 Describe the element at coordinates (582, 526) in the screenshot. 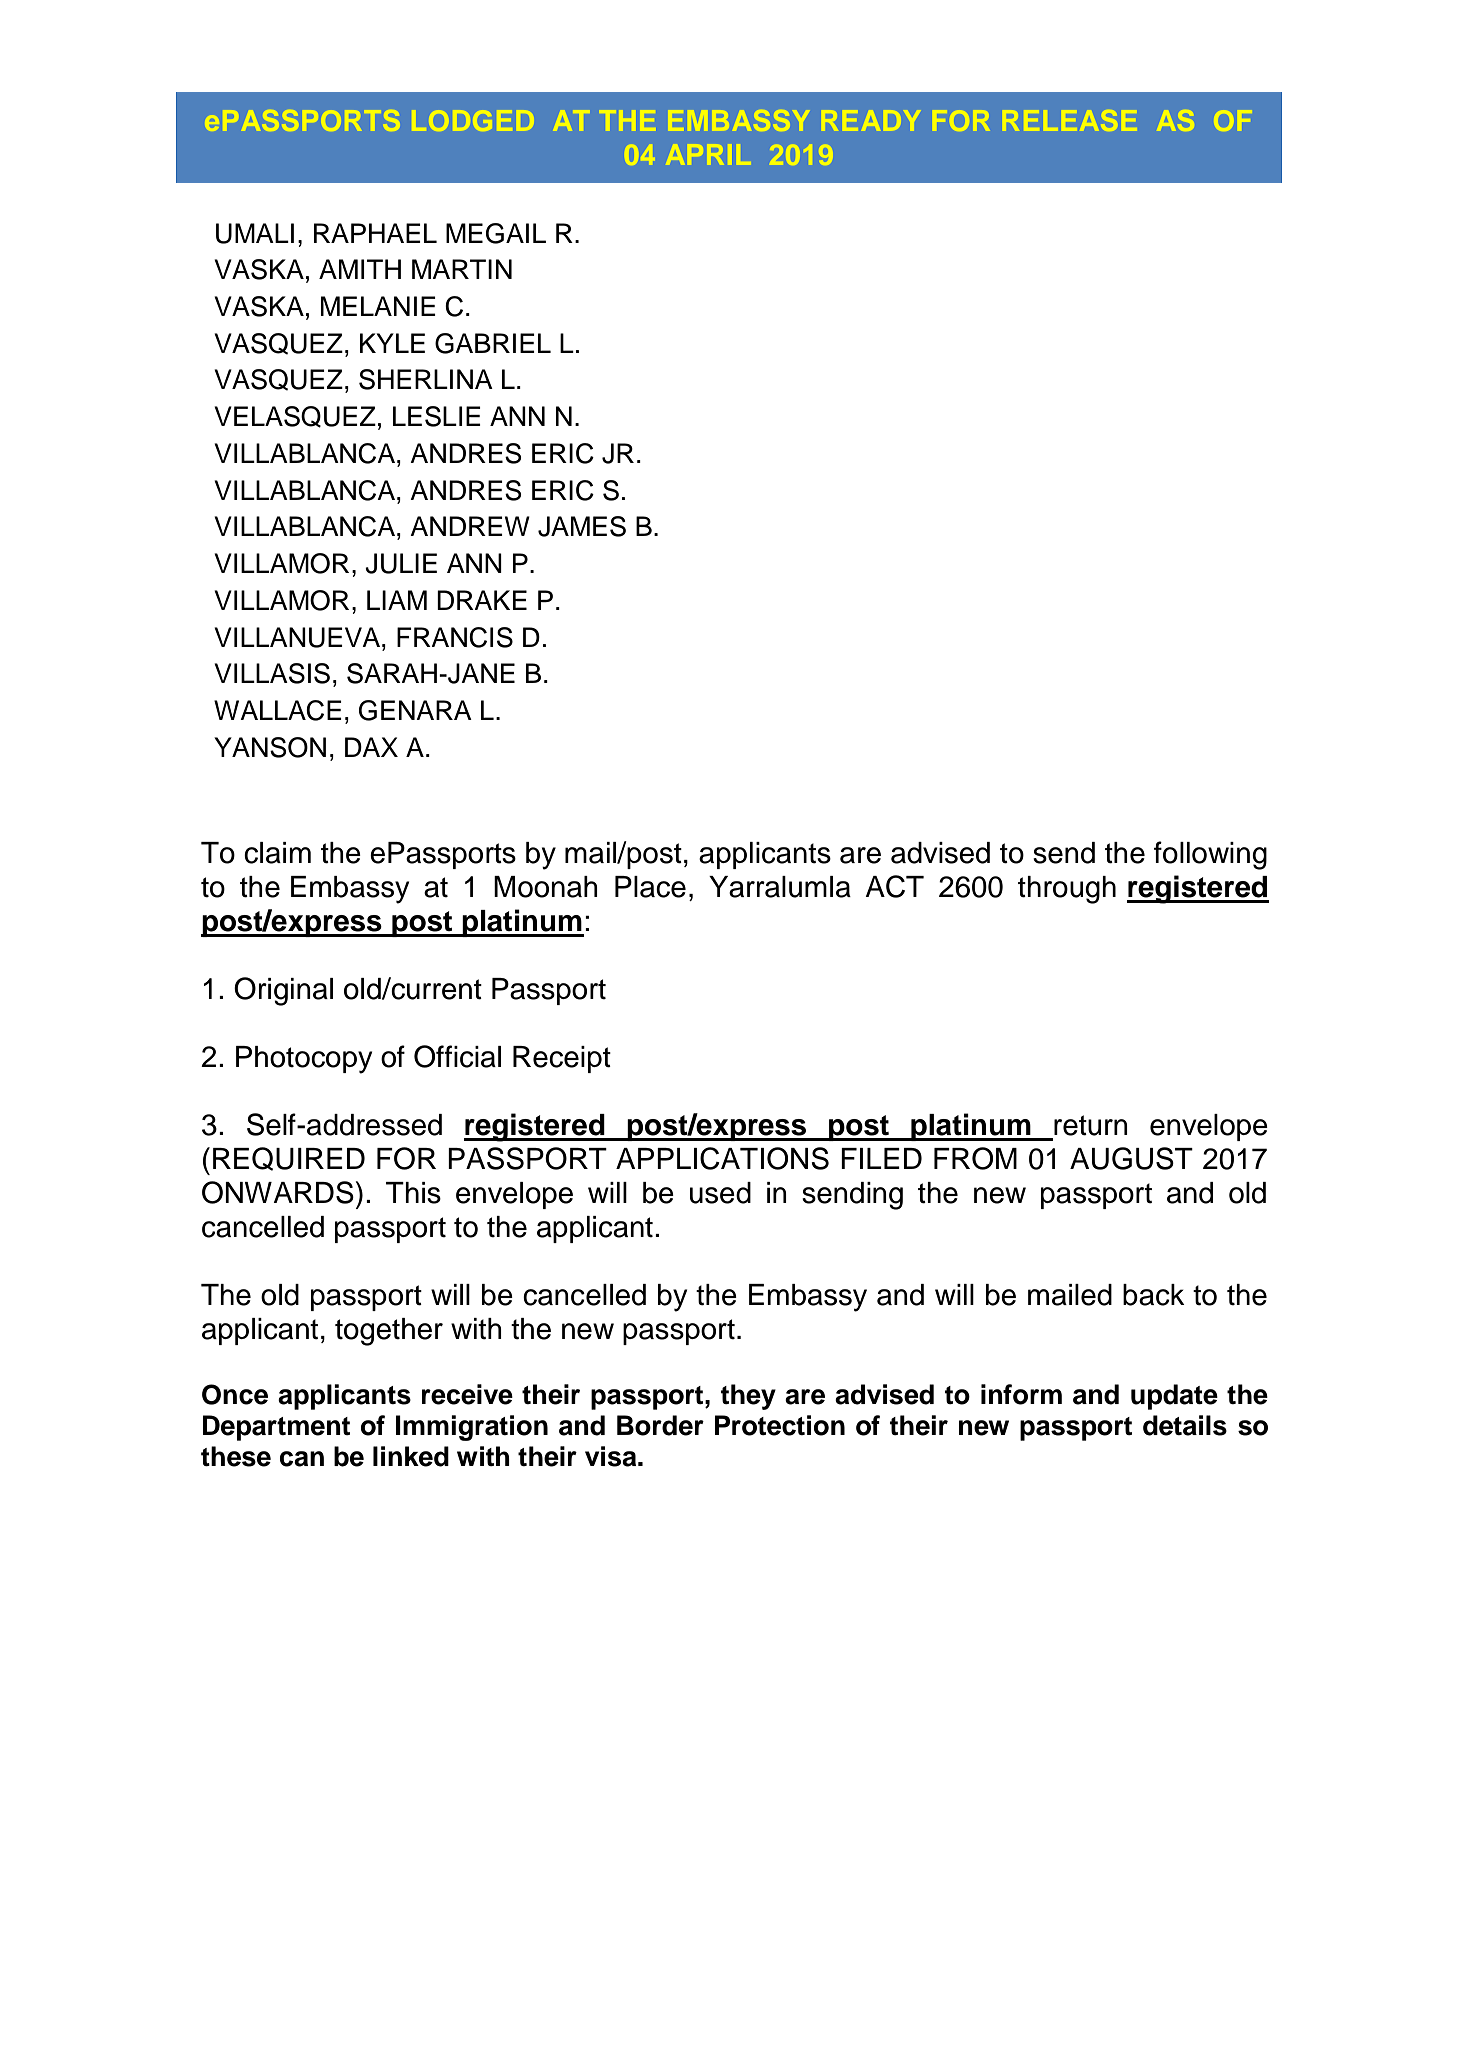

I see `JAMES` at that location.
